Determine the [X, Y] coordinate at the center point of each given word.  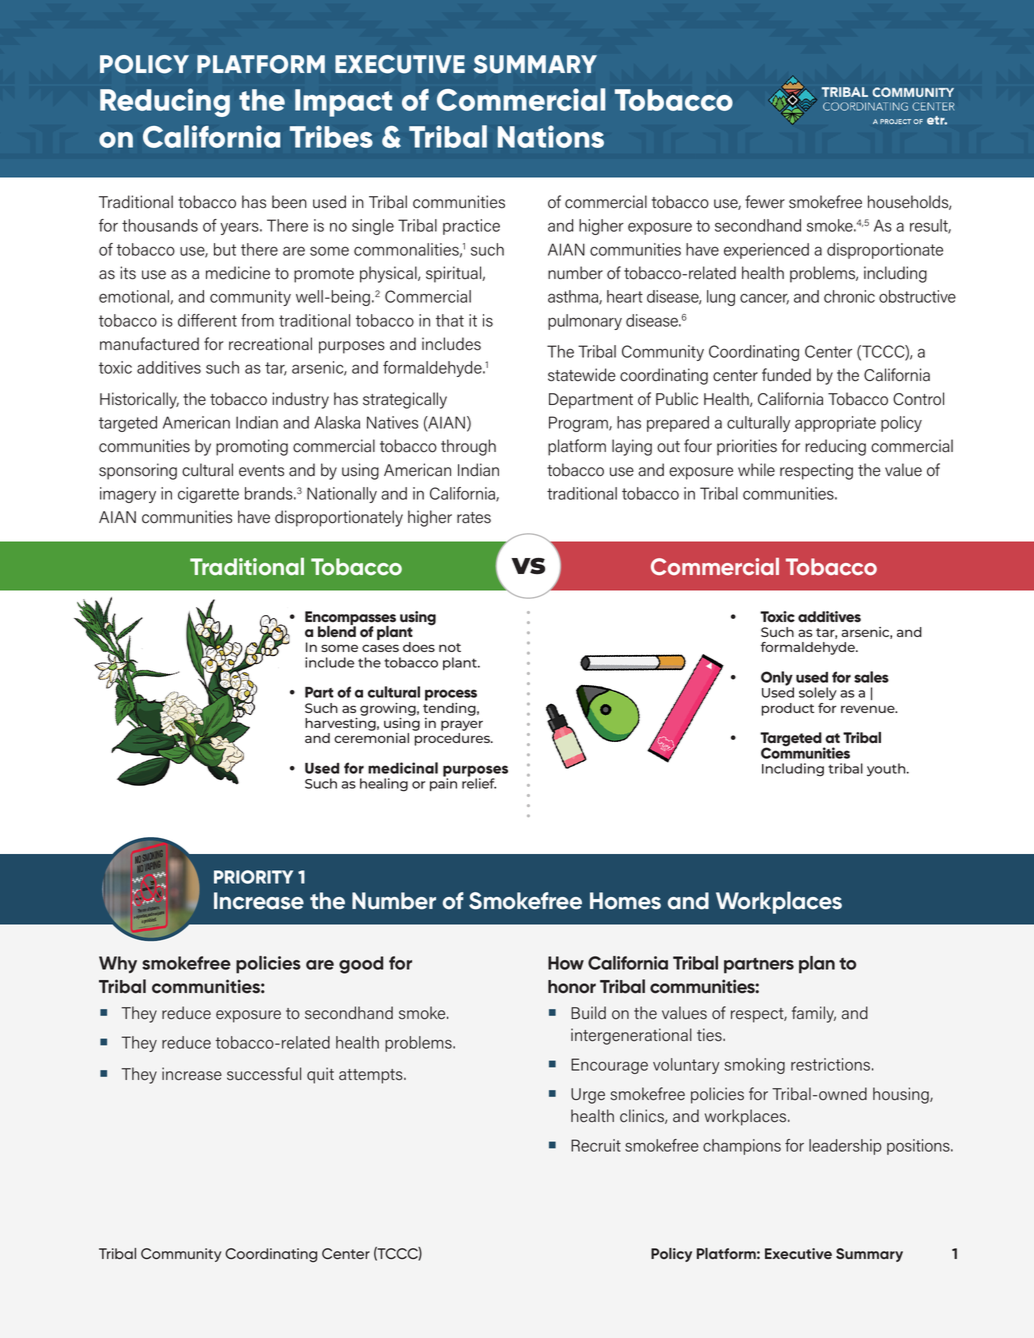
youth [887, 770]
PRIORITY [253, 877]
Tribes [331, 136]
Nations [551, 136]
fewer [765, 202]
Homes [625, 901]
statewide [582, 375]
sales [871, 677]
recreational [270, 344]
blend [337, 631]
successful [264, 1074]
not [450, 647]
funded [786, 375]
